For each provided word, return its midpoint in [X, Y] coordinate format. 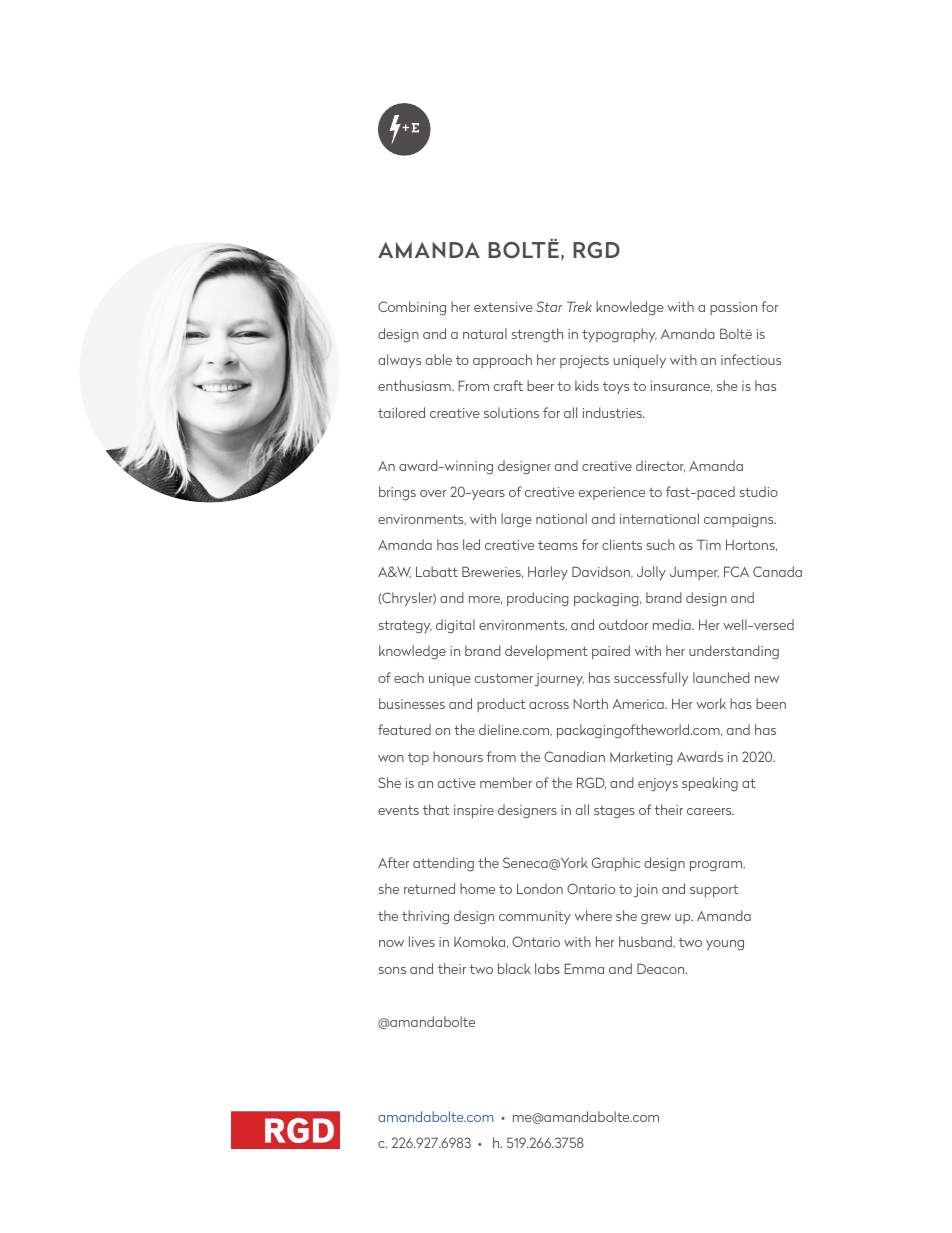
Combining [412, 308]
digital [455, 626]
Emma [584, 968]
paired [611, 652]
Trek [579, 306]
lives [422, 941]
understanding [734, 652]
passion [733, 308]
